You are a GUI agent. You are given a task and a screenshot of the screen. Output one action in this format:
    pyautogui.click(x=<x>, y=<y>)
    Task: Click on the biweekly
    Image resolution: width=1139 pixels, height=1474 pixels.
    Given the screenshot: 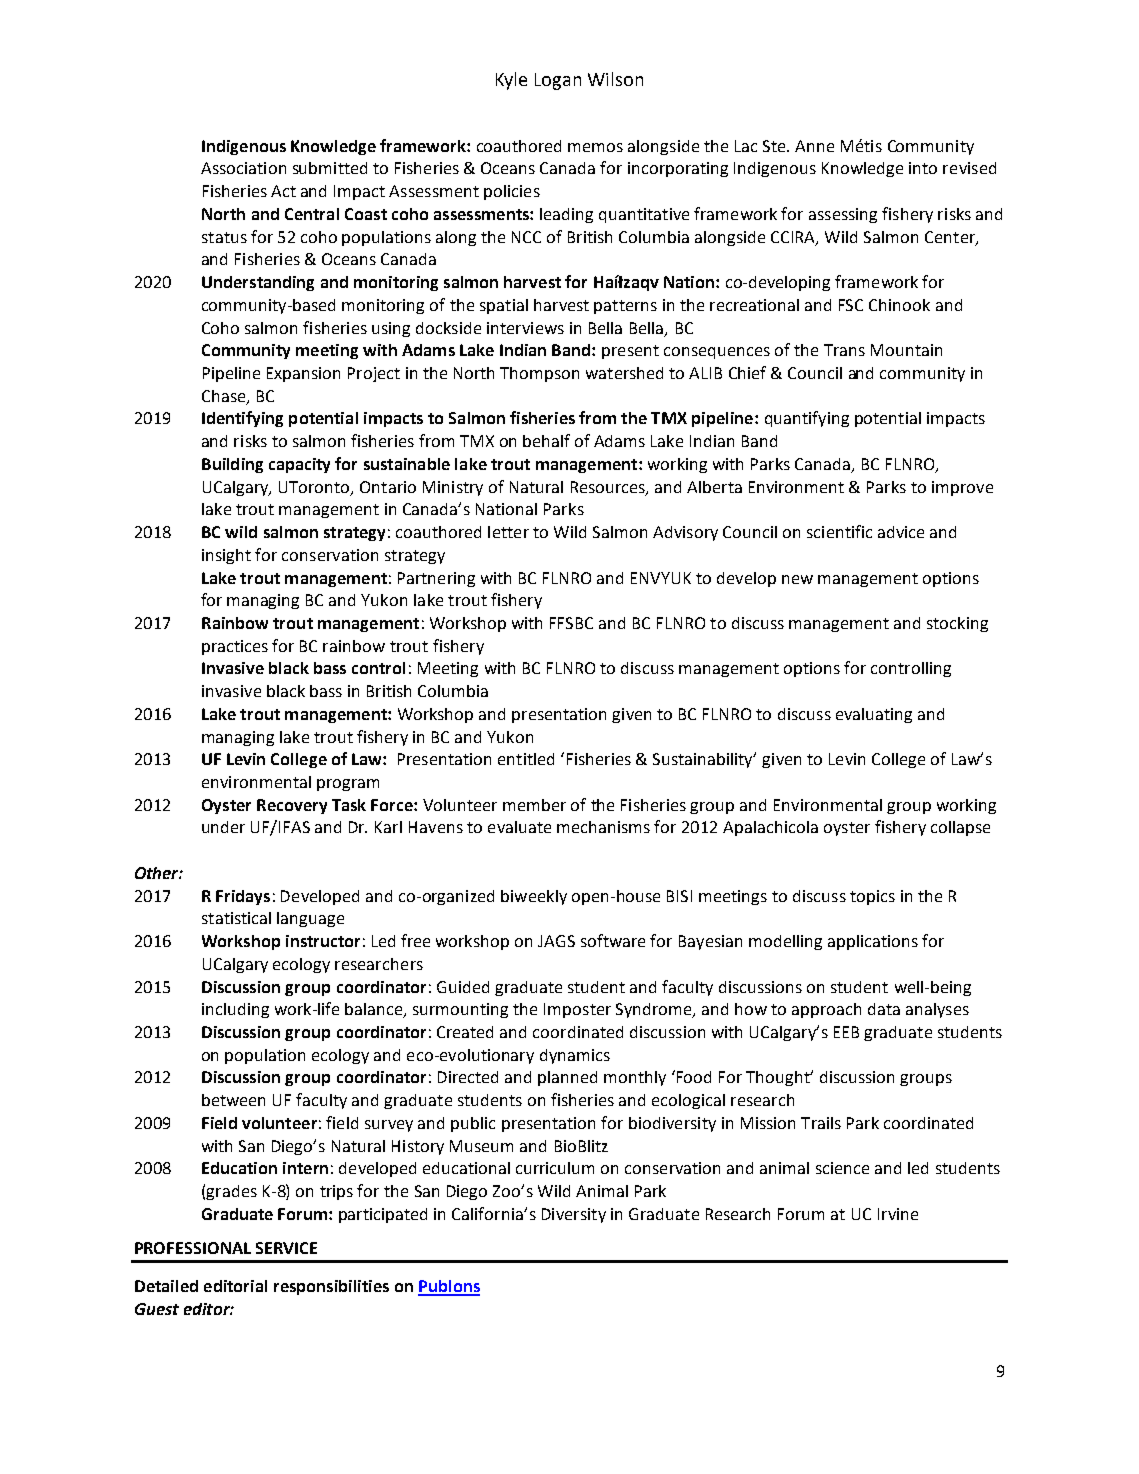 What is the action you would take?
    pyautogui.click(x=534, y=897)
